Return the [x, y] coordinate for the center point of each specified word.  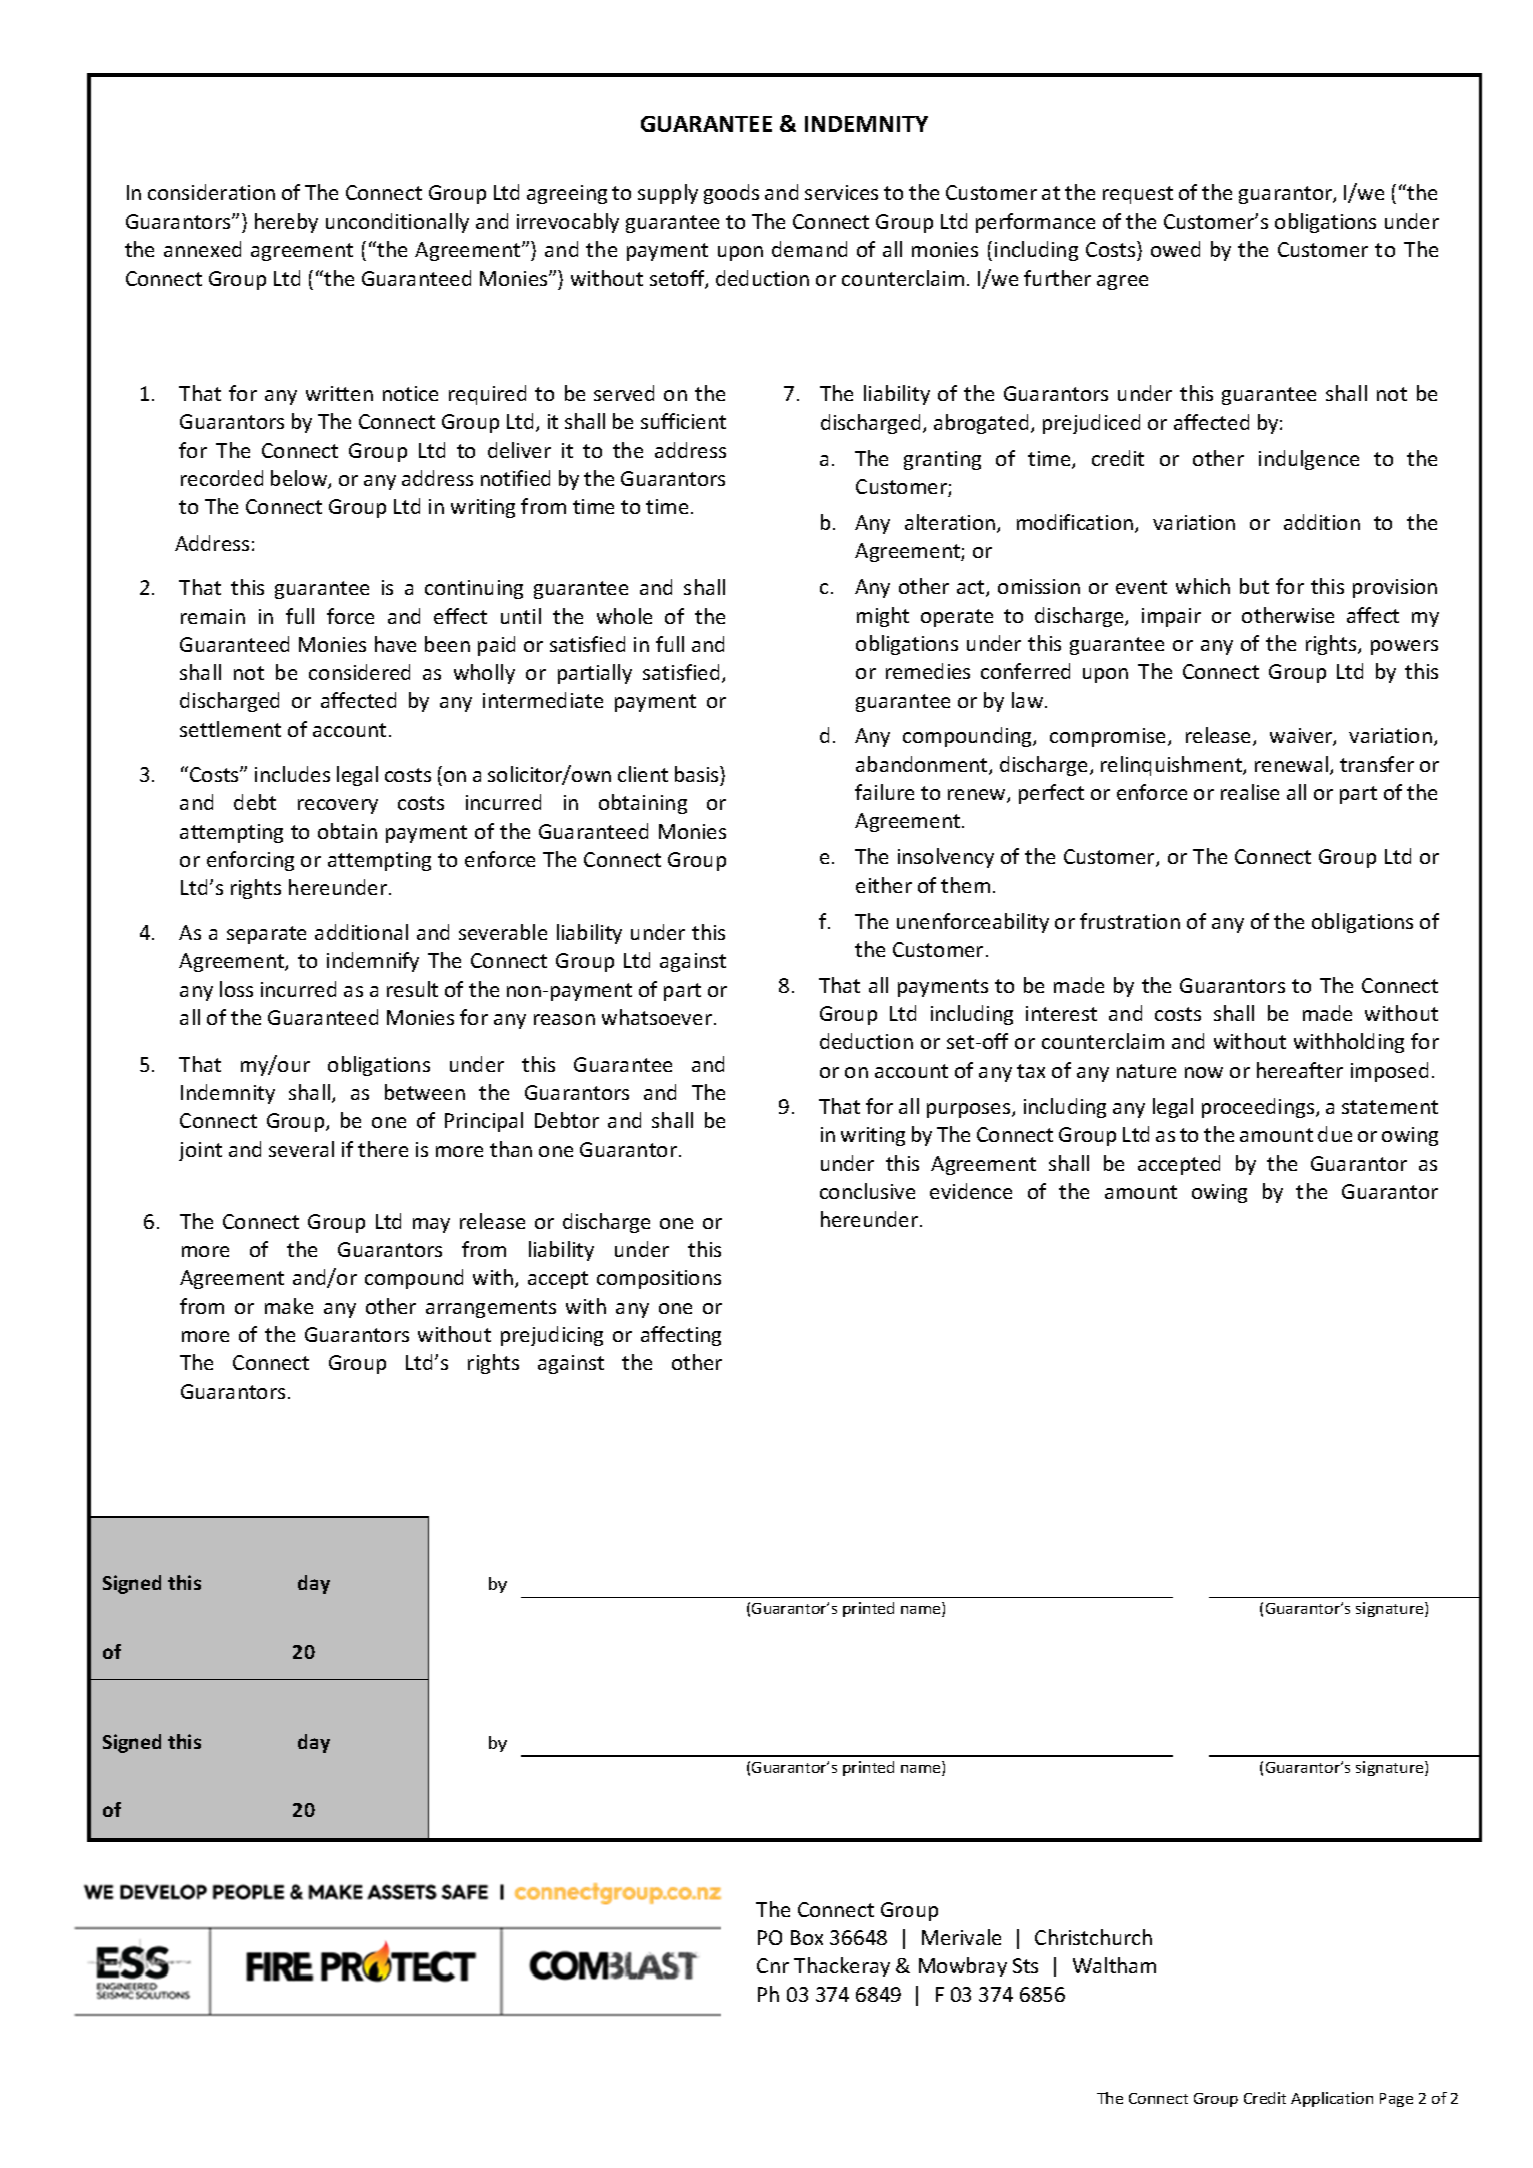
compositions [659, 1279]
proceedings [1259, 1108]
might [883, 617]
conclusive [867, 1191]
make [289, 1306]
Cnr [773, 1965]
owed [1175, 249]
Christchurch [1093, 1937]
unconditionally [397, 223]
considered [359, 672]
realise [1250, 792]
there [383, 1149]
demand [809, 249]
